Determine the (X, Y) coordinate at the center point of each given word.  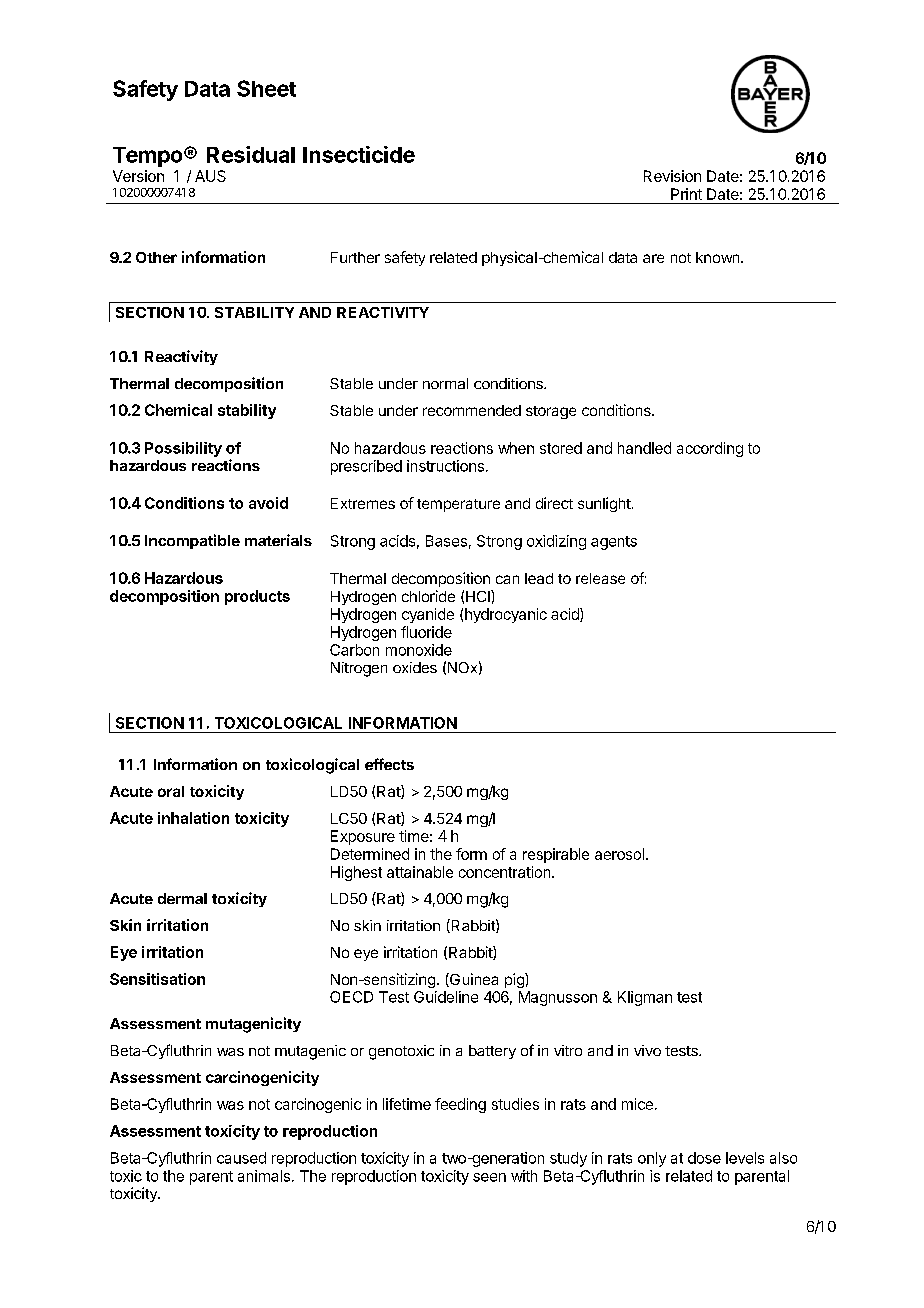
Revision (672, 176)
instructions (445, 466)
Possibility (183, 449)
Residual (251, 154)
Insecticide (359, 154)
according (710, 449)
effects (389, 764)
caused (241, 1158)
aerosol (619, 854)
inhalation (193, 818)
